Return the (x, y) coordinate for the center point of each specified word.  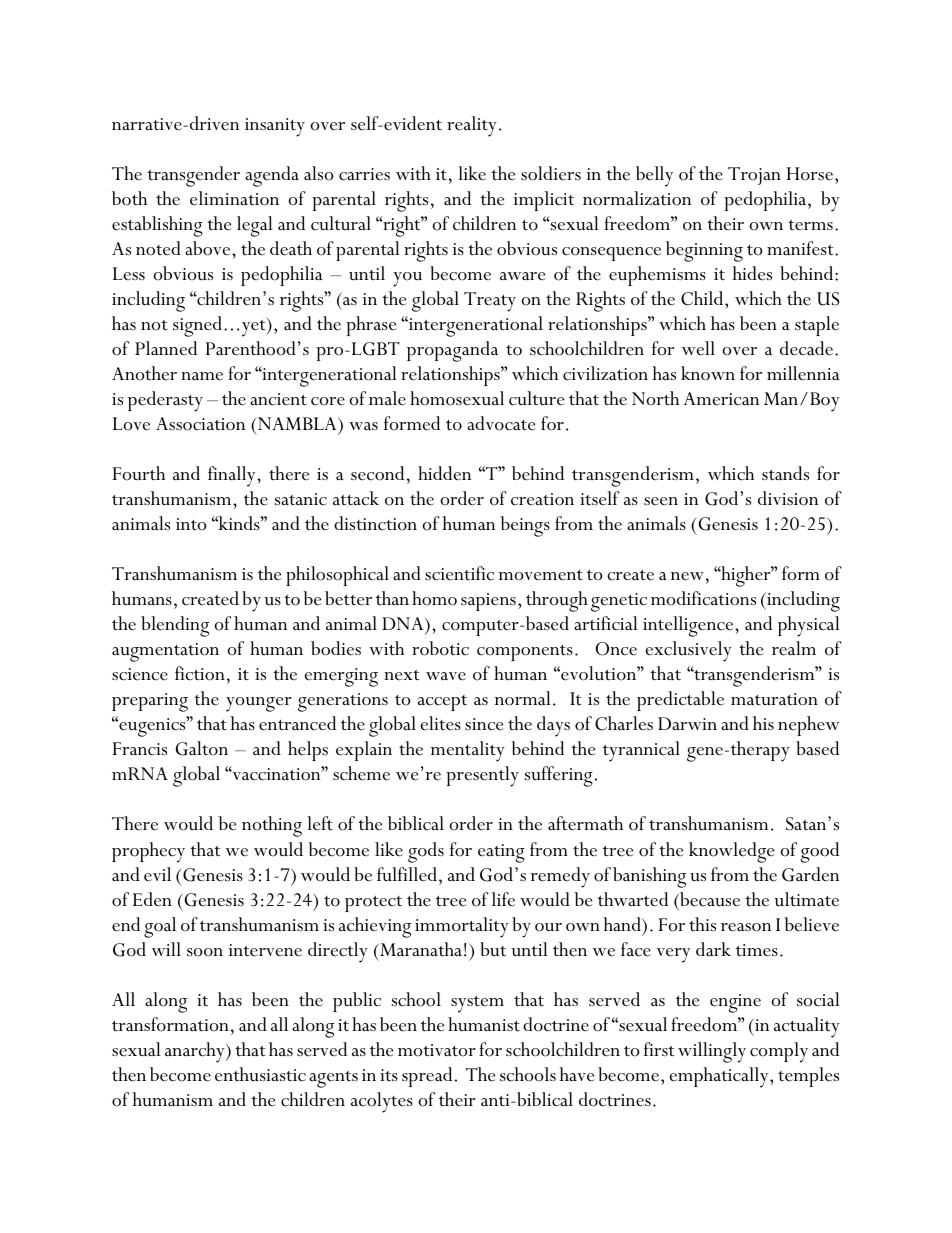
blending (175, 626)
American (721, 399)
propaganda (452, 351)
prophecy (148, 852)
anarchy (196, 1052)
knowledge (732, 852)
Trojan (754, 176)
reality (472, 126)
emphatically (720, 1077)
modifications (703, 598)
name (202, 376)
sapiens (488, 602)
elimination (234, 198)
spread (427, 1077)
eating (501, 853)
